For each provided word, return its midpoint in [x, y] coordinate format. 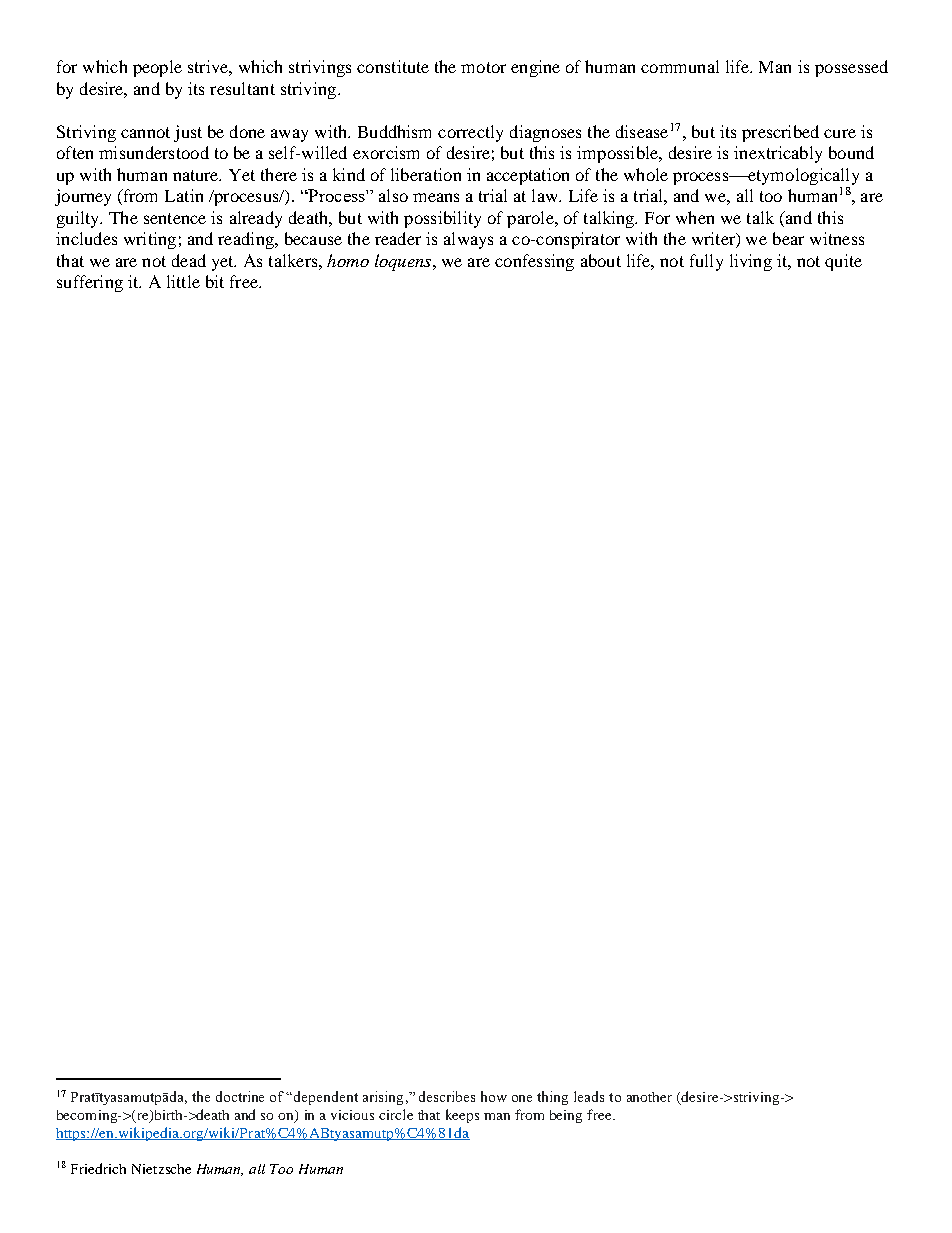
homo [348, 260]
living [751, 262]
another [649, 1097]
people [157, 68]
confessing [534, 262]
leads [589, 1096]
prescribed [780, 133]
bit [215, 281]
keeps [462, 1116]
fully [706, 262]
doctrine [240, 1096]
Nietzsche [161, 1169]
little [183, 281]
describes [447, 1096]
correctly [470, 133]
